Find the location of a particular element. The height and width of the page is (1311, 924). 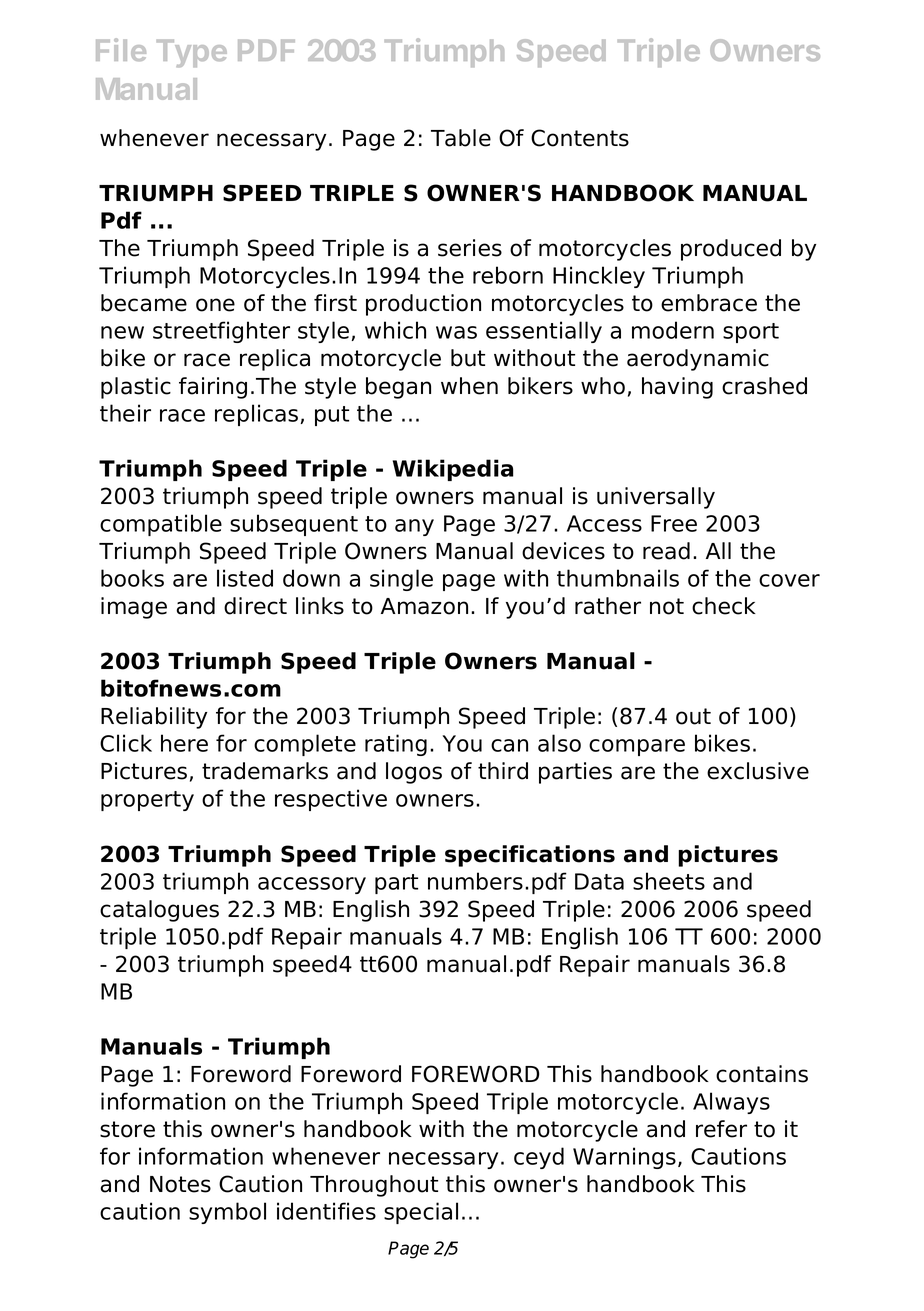

direct is located at coordinates (255, 606).
